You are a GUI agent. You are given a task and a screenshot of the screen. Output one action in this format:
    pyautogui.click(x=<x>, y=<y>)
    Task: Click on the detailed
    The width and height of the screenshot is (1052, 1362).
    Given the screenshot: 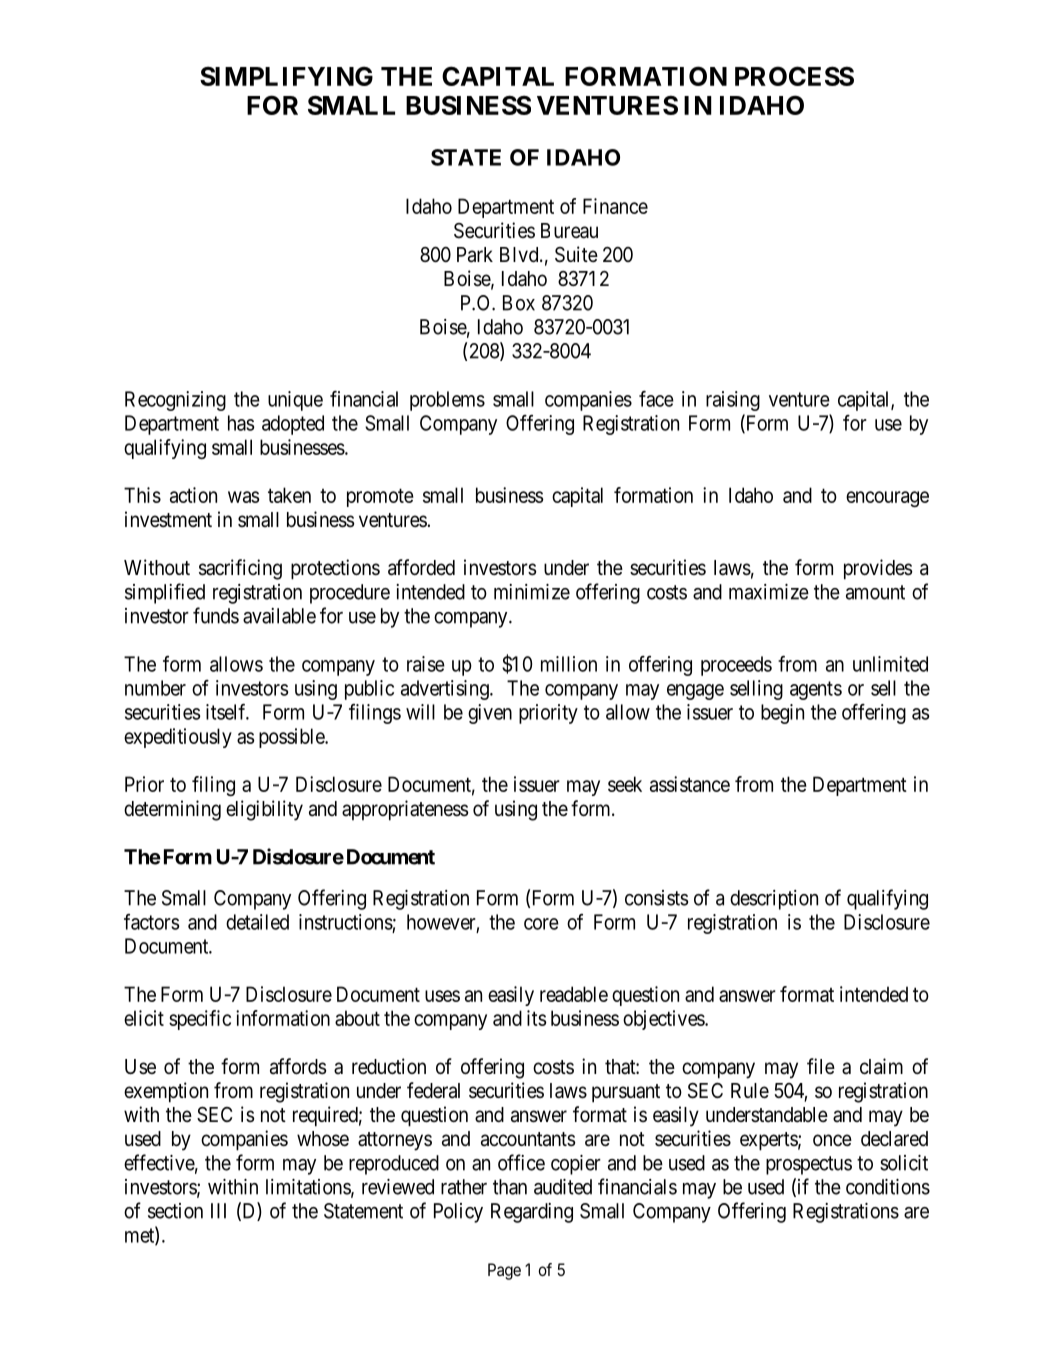 What is the action you would take?
    pyautogui.click(x=257, y=922)
